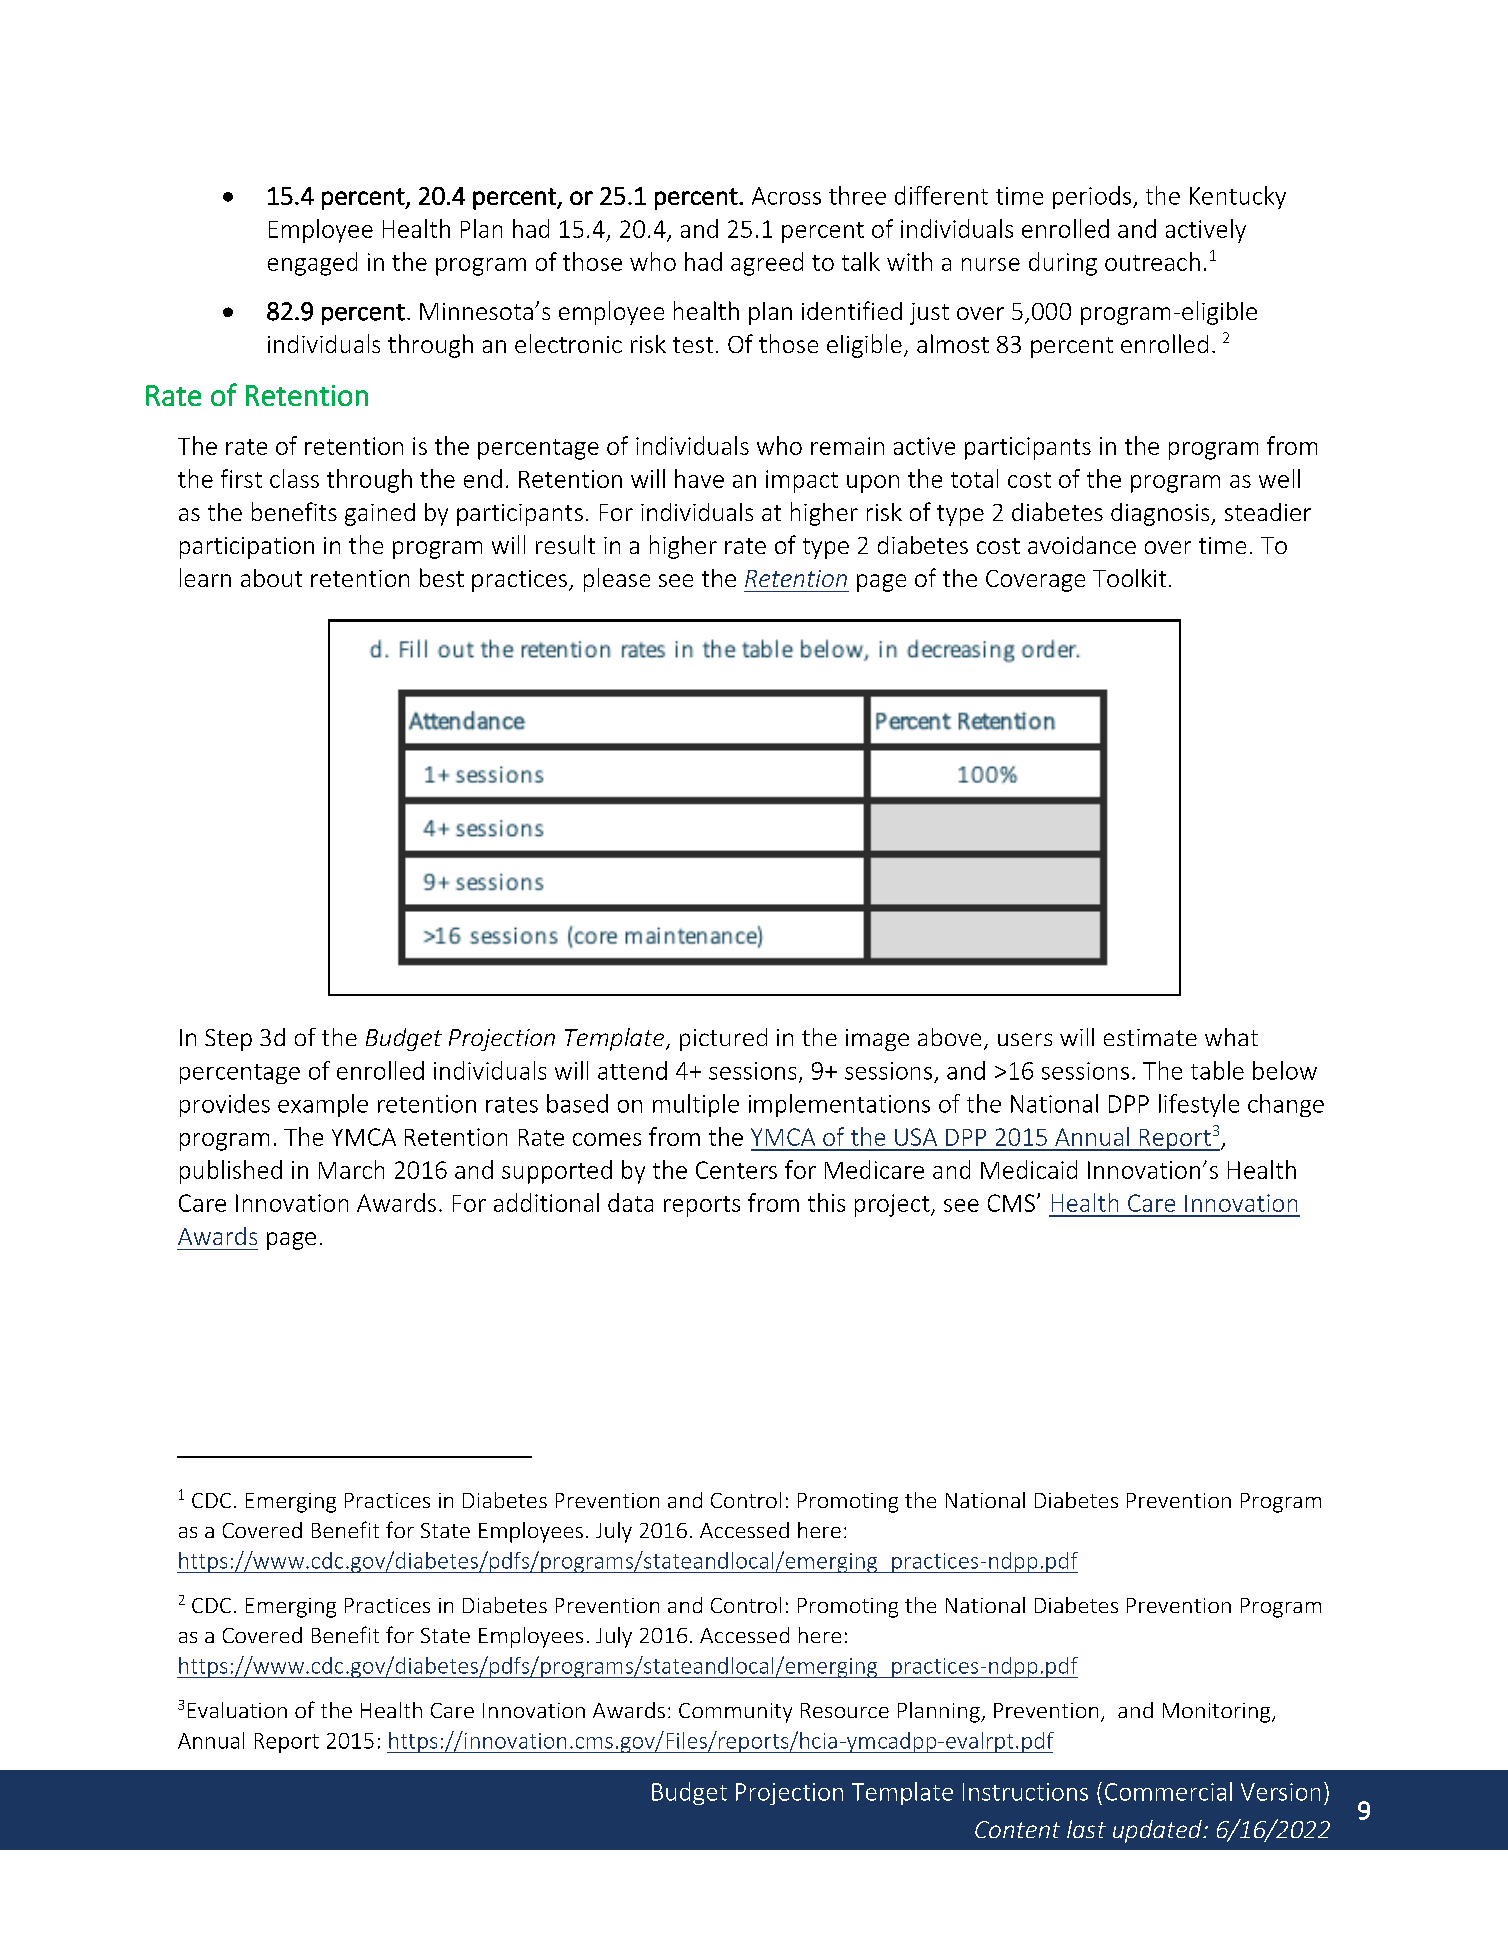 The width and height of the page is (1508, 1951). I want to click on engaged, so click(312, 264).
